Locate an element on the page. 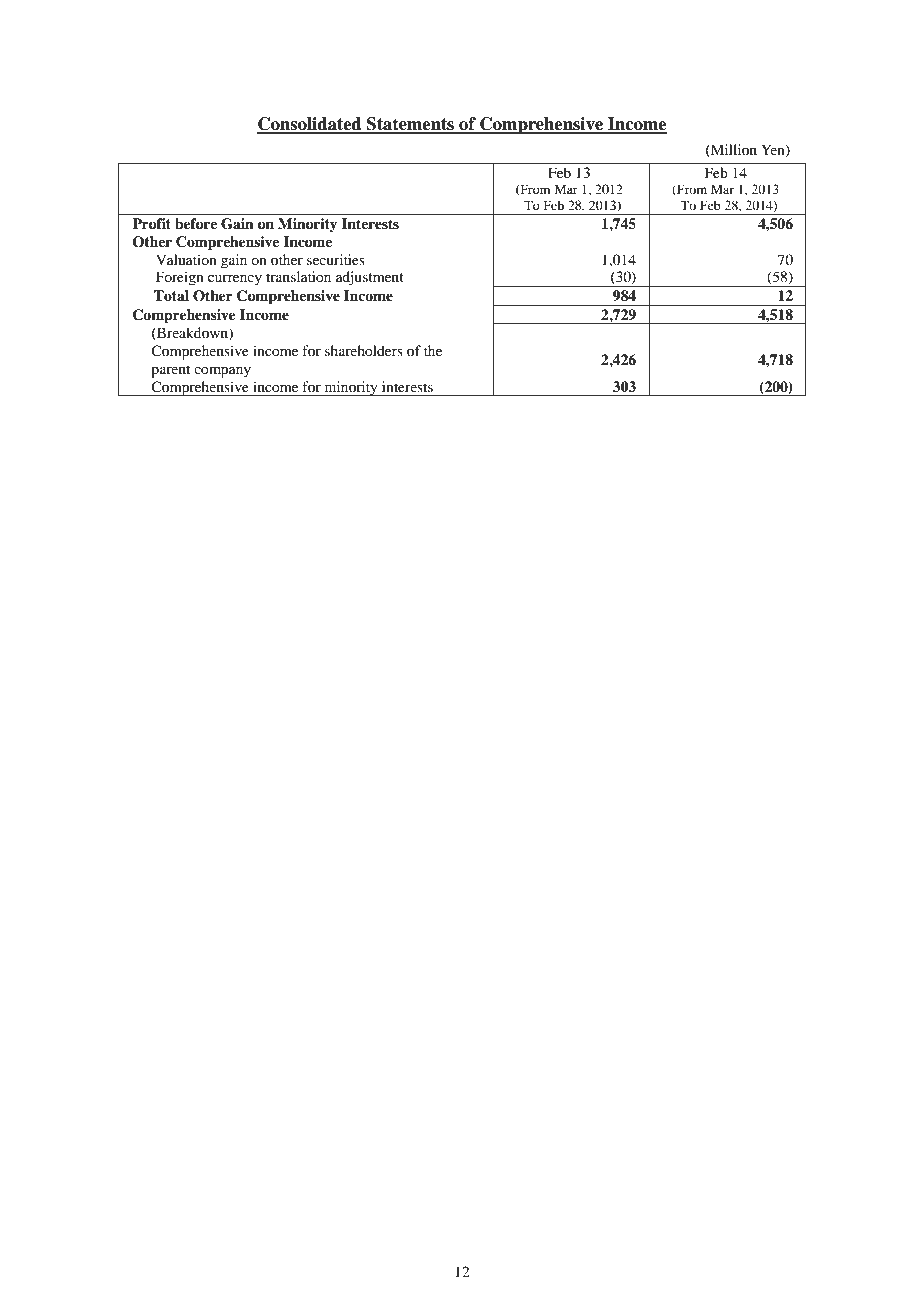 Image resolution: width=924 pixels, height=1308 pixels. Statements is located at coordinates (411, 125).
